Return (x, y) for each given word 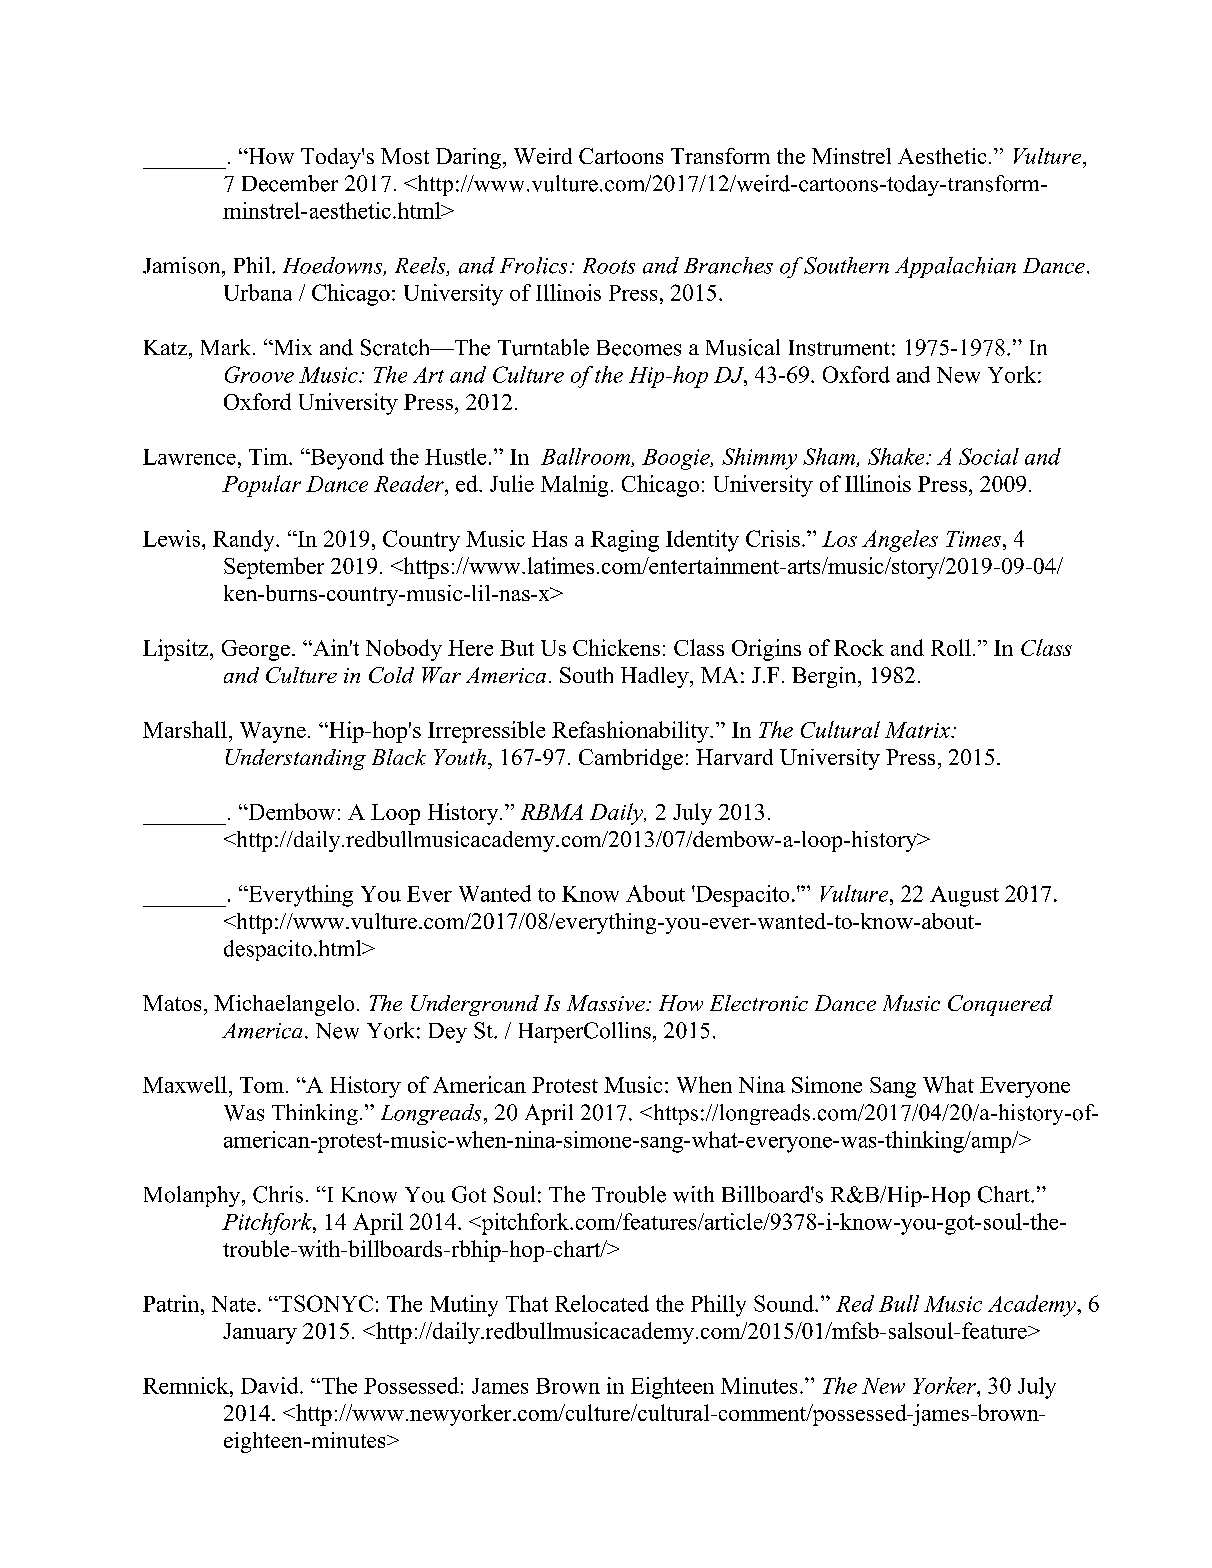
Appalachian (955, 267)
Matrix (918, 730)
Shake (897, 456)
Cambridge (631, 759)
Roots (609, 266)
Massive (607, 1003)
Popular (261, 486)
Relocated (602, 1303)
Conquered (1000, 1005)
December (290, 183)
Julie (512, 483)
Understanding (296, 759)
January (260, 1333)
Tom (262, 1085)
